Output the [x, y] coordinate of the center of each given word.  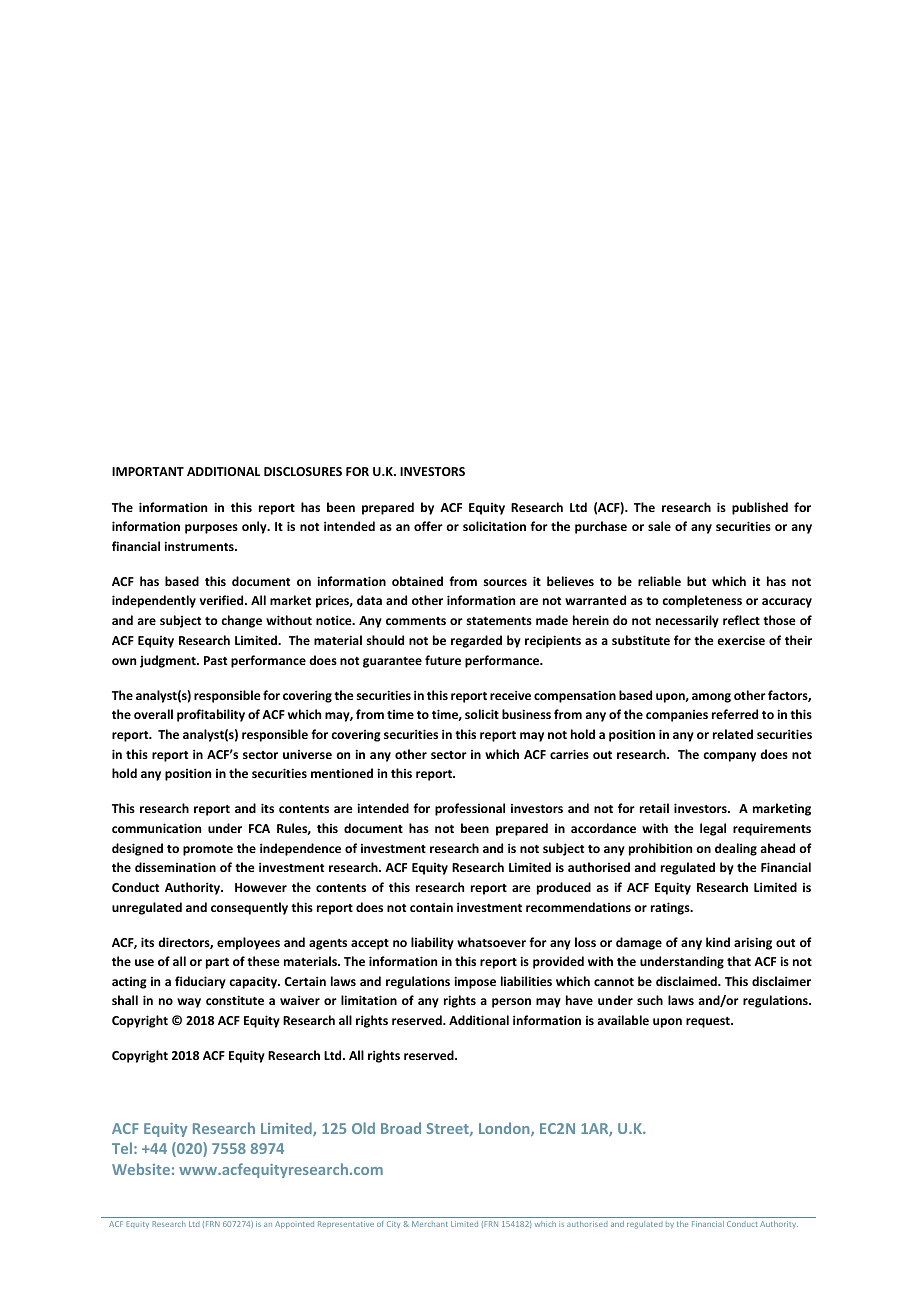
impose [475, 982]
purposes [211, 529]
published [760, 508]
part [217, 963]
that [739, 961]
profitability [211, 715]
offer [428, 526]
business [526, 714]
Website [141, 1169]
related [733, 734]
